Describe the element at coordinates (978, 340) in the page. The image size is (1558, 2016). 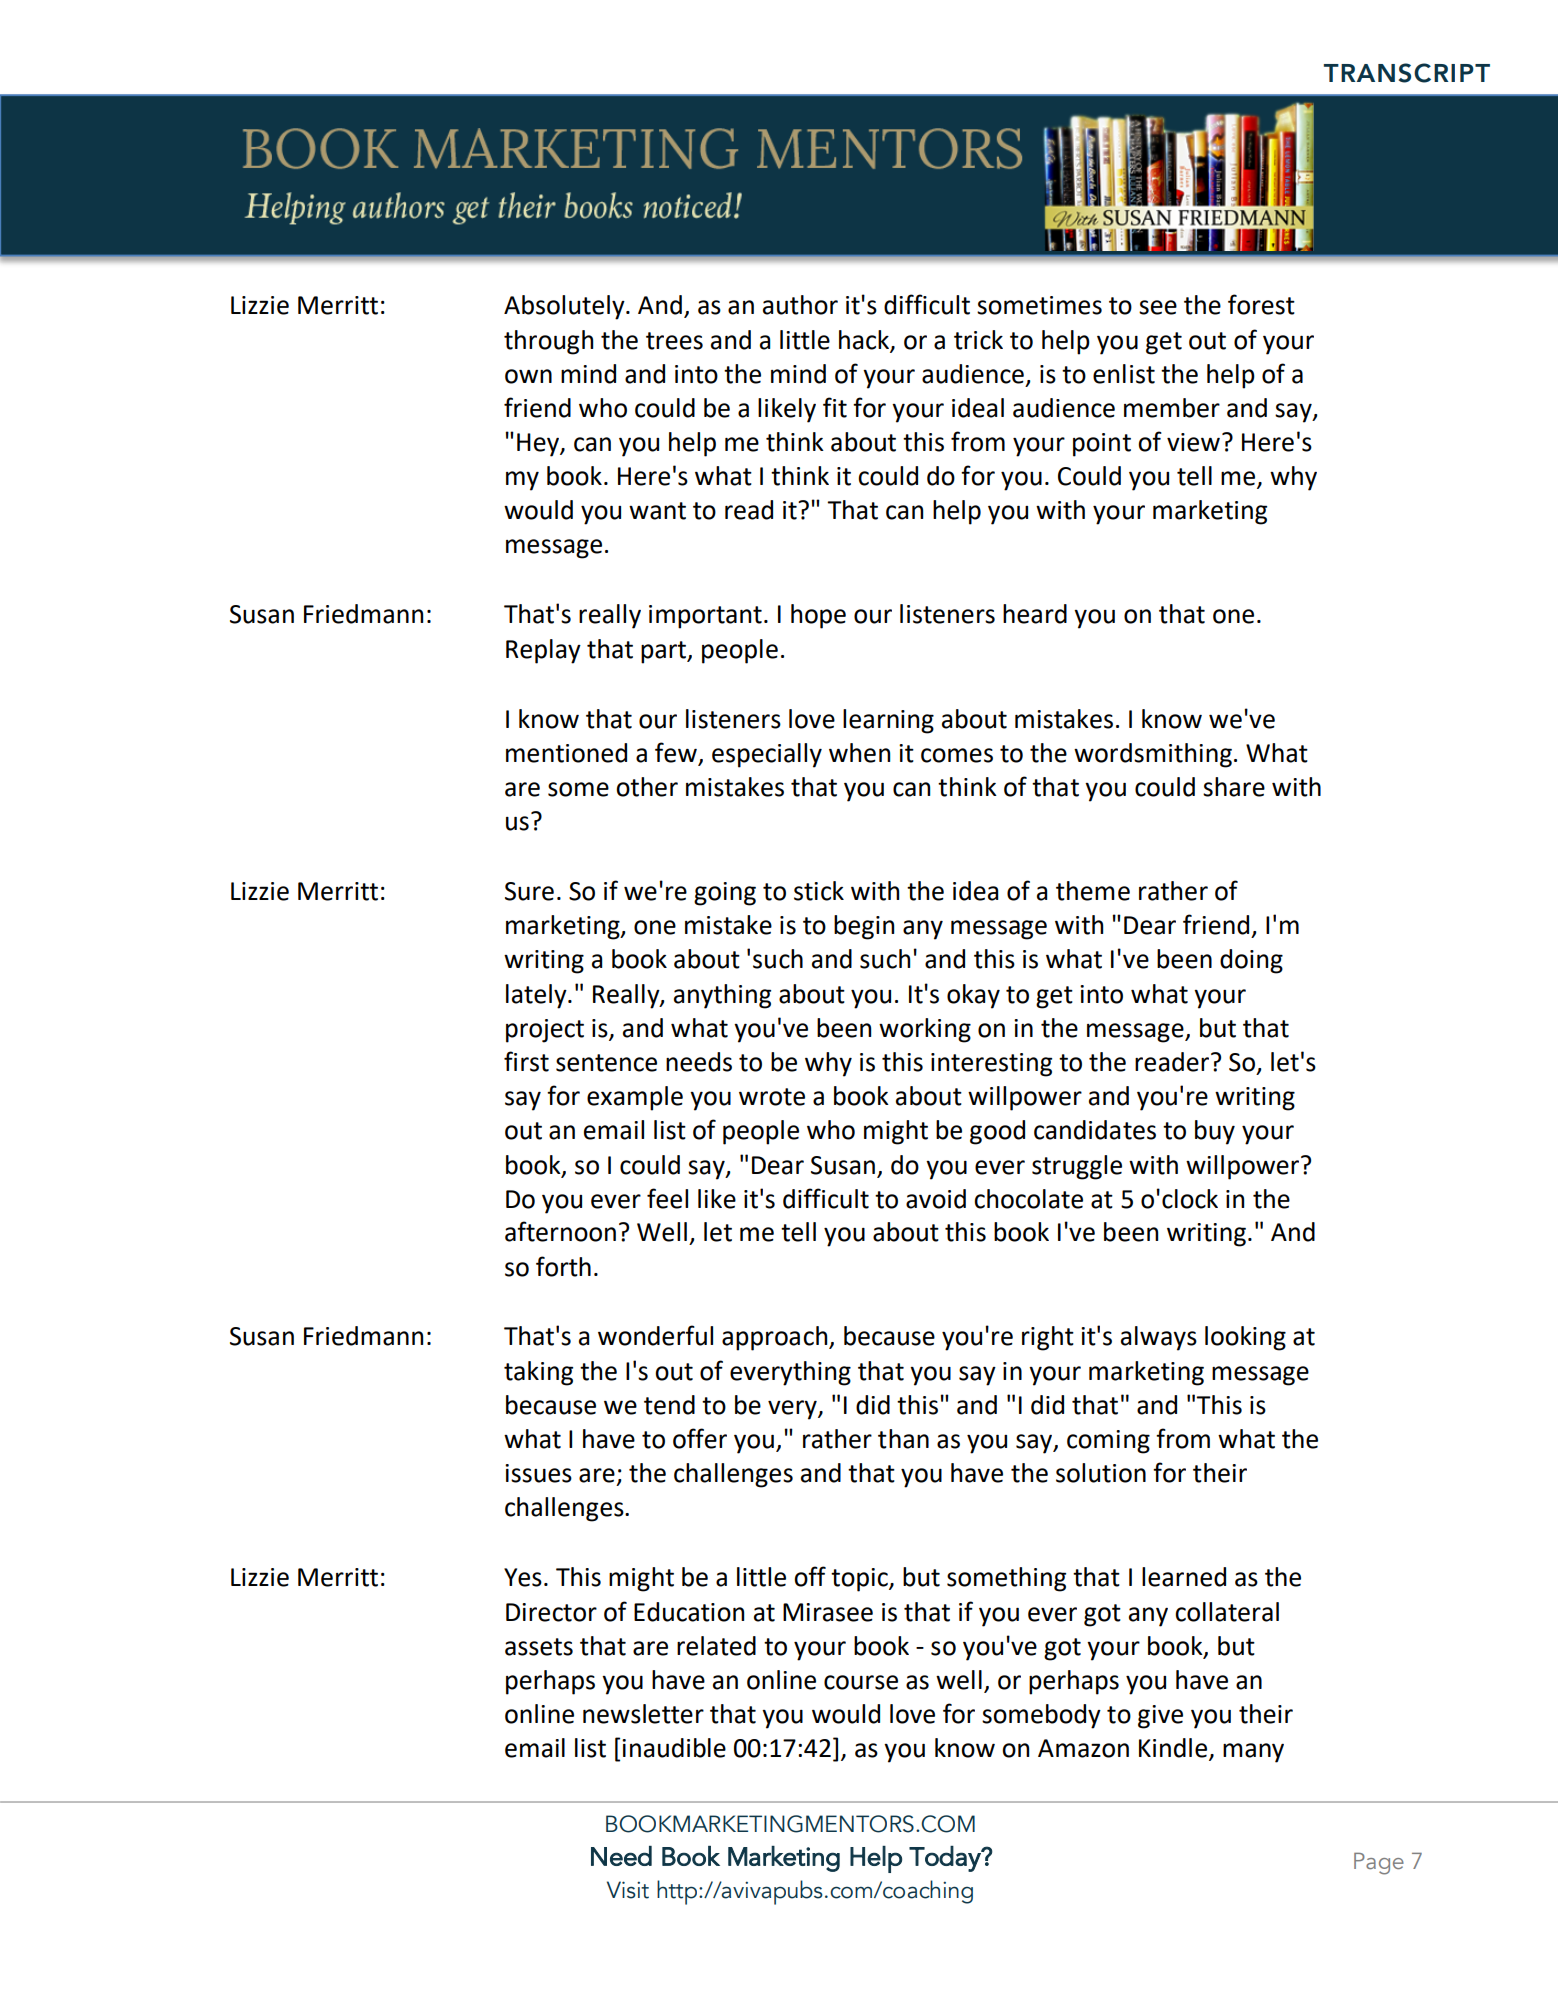
I see `trick` at that location.
